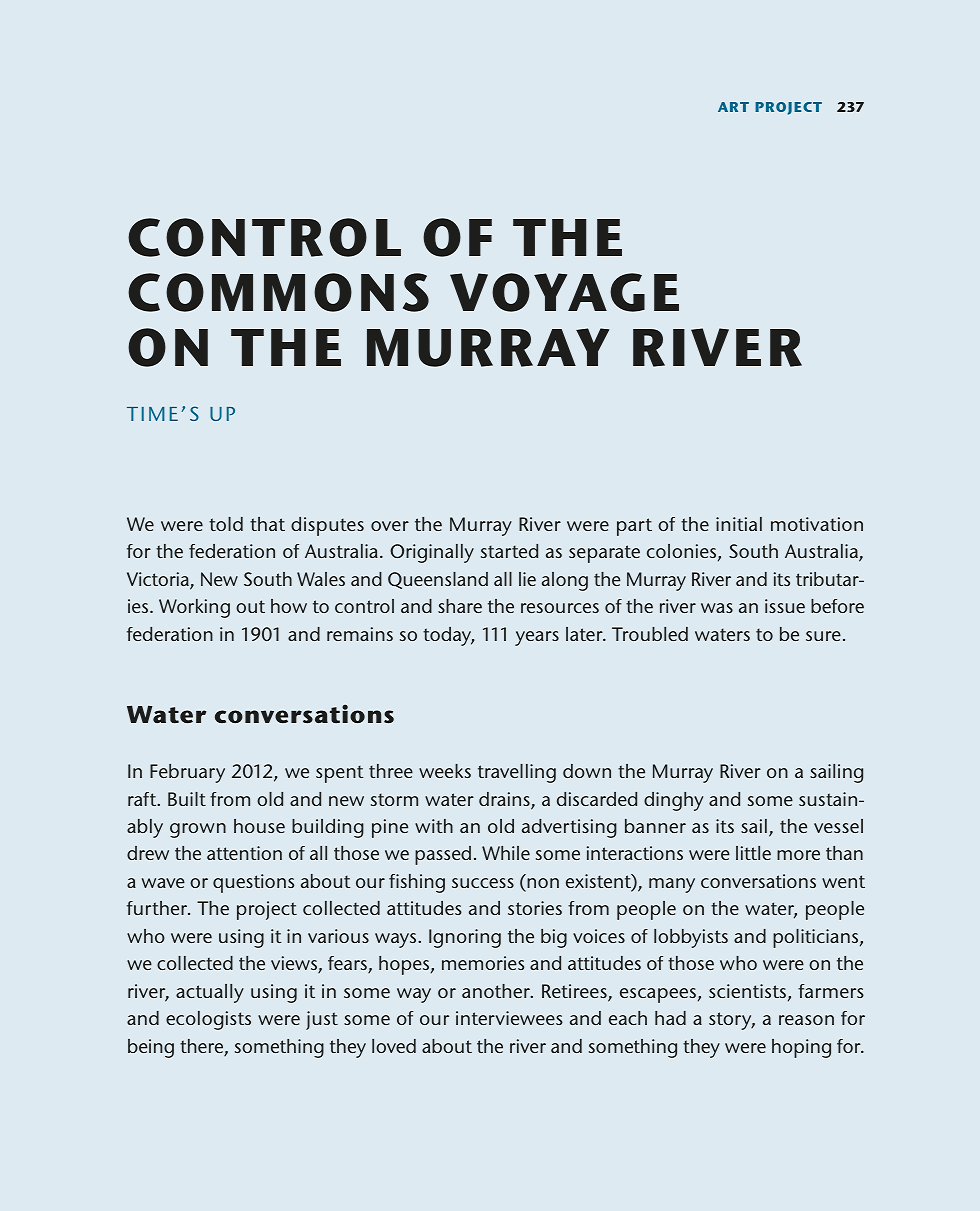 The height and width of the document is (1211, 980). Describe the element at coordinates (806, 1020) in the document. I see `reason` at that location.
